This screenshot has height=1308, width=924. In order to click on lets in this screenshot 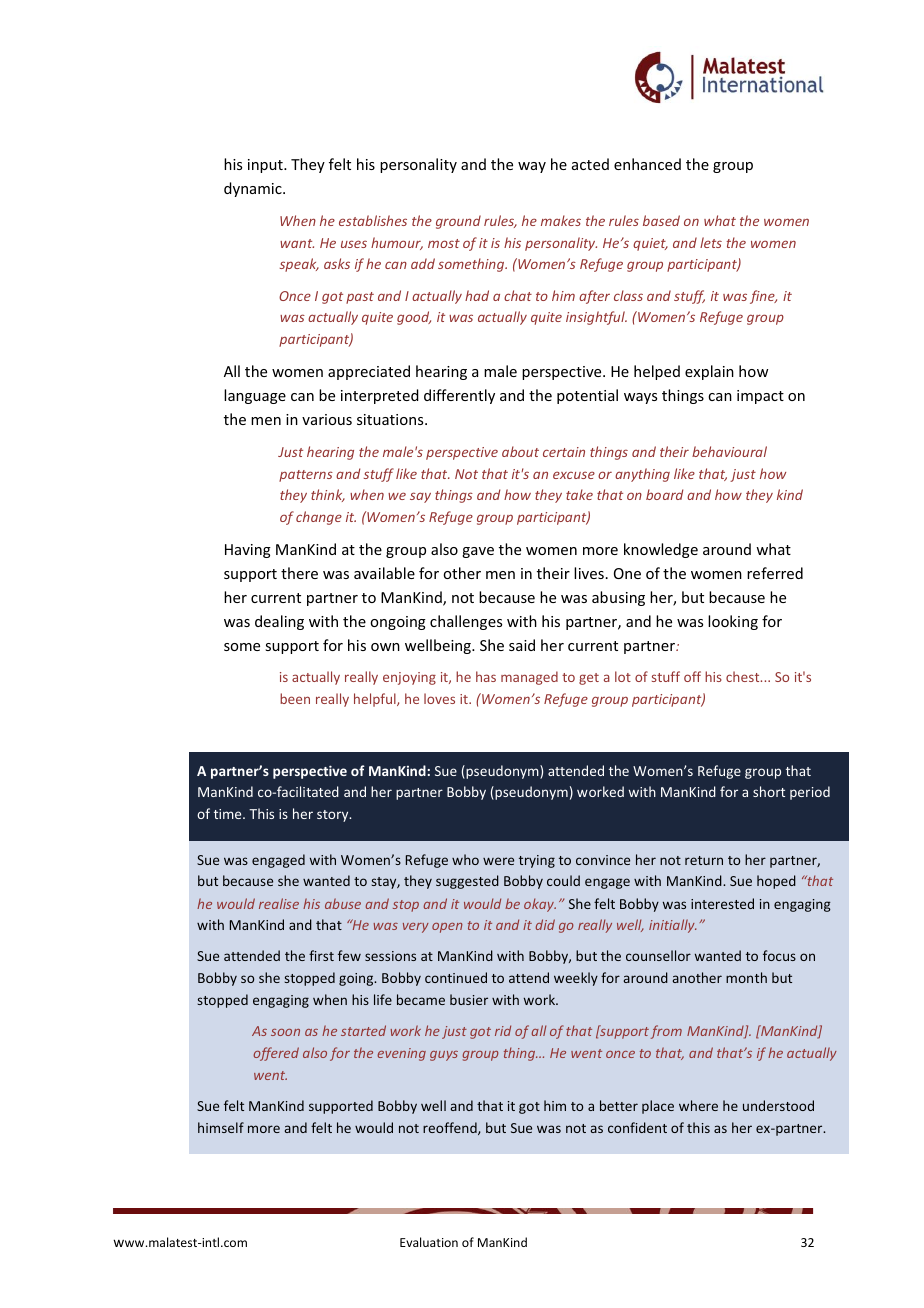, I will do `click(711, 242)`.
